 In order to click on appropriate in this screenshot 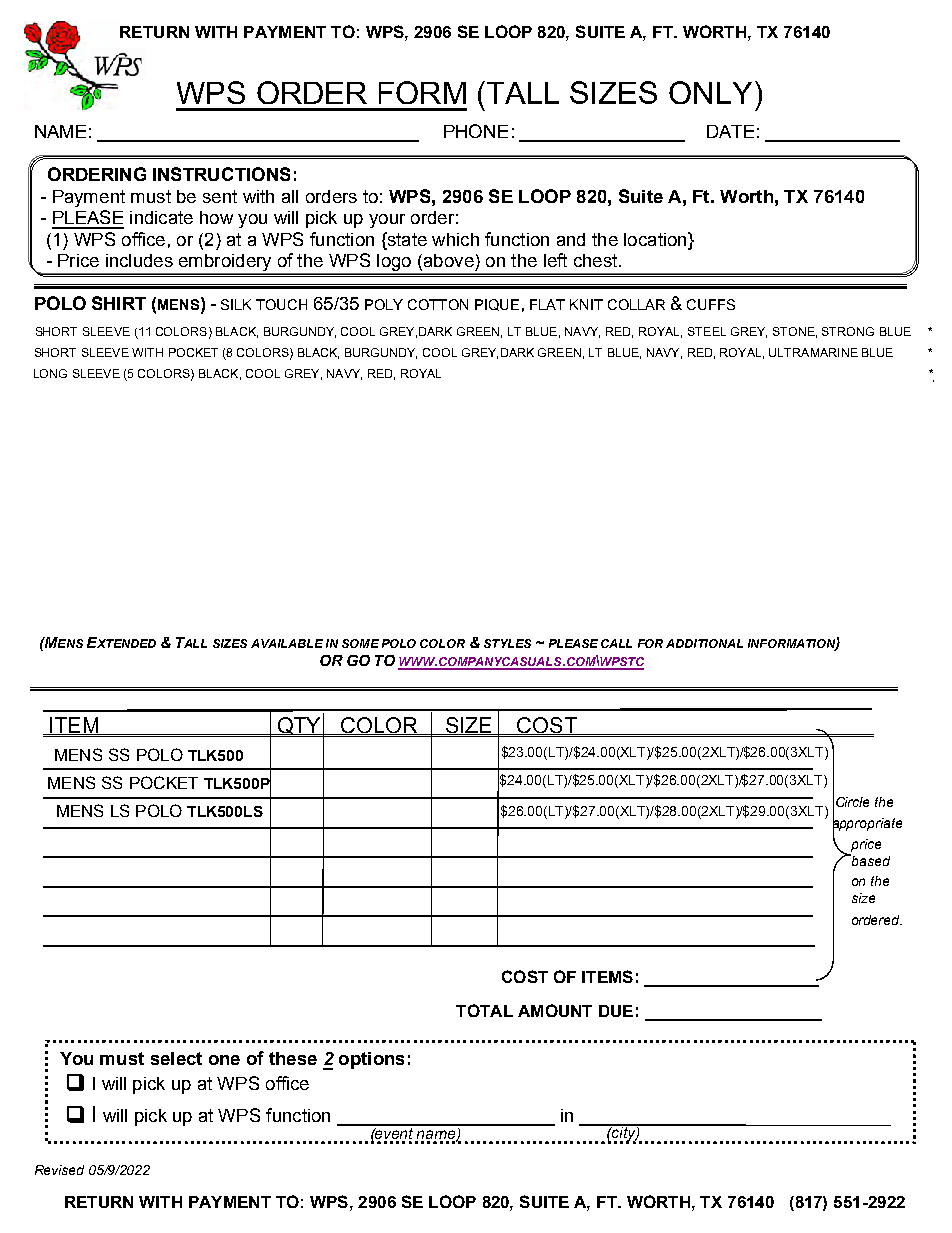, I will do `click(867, 824)`.
